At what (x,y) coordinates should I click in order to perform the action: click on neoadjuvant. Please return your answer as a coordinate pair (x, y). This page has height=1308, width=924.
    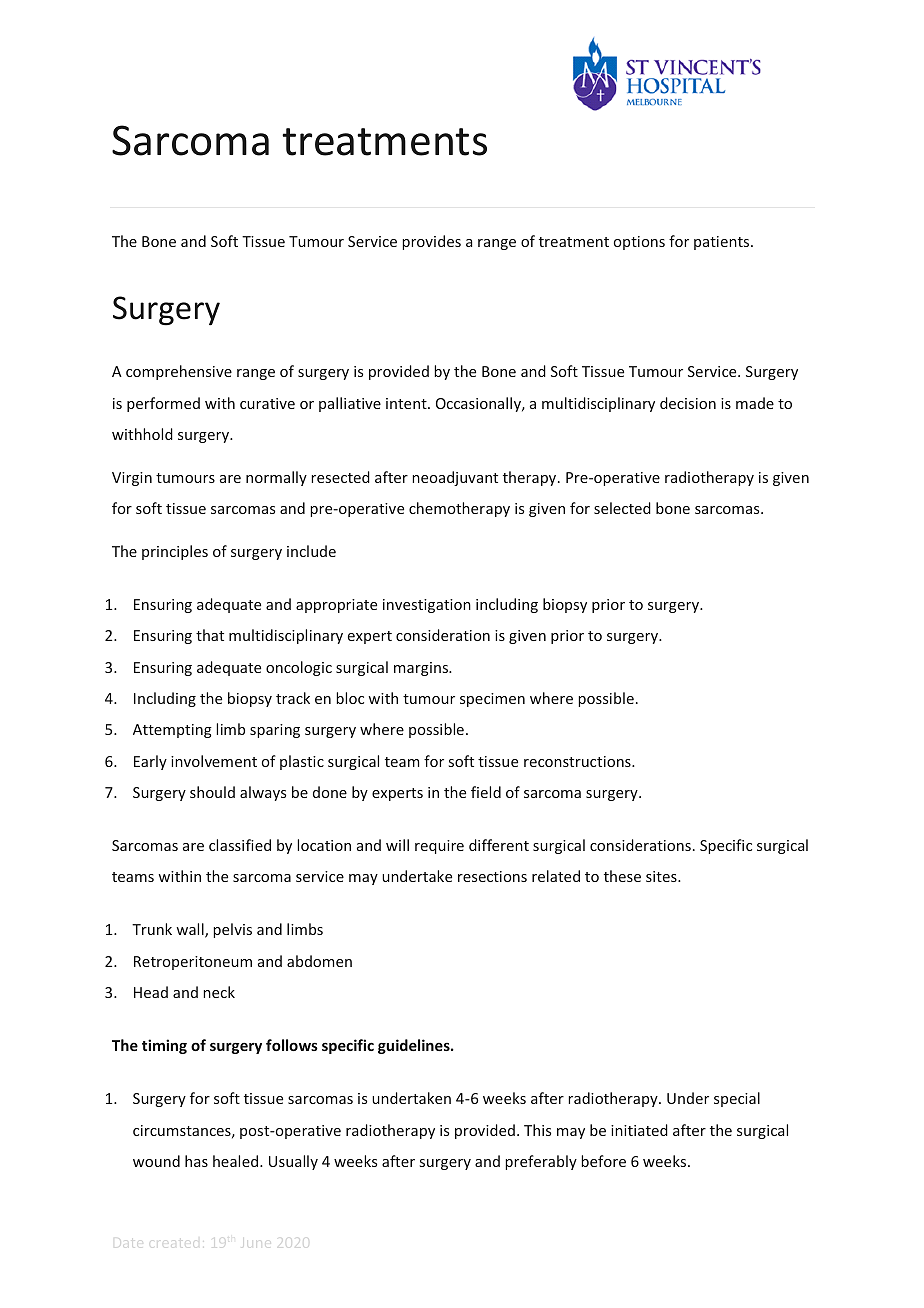
    Looking at the image, I should click on (455, 478).
